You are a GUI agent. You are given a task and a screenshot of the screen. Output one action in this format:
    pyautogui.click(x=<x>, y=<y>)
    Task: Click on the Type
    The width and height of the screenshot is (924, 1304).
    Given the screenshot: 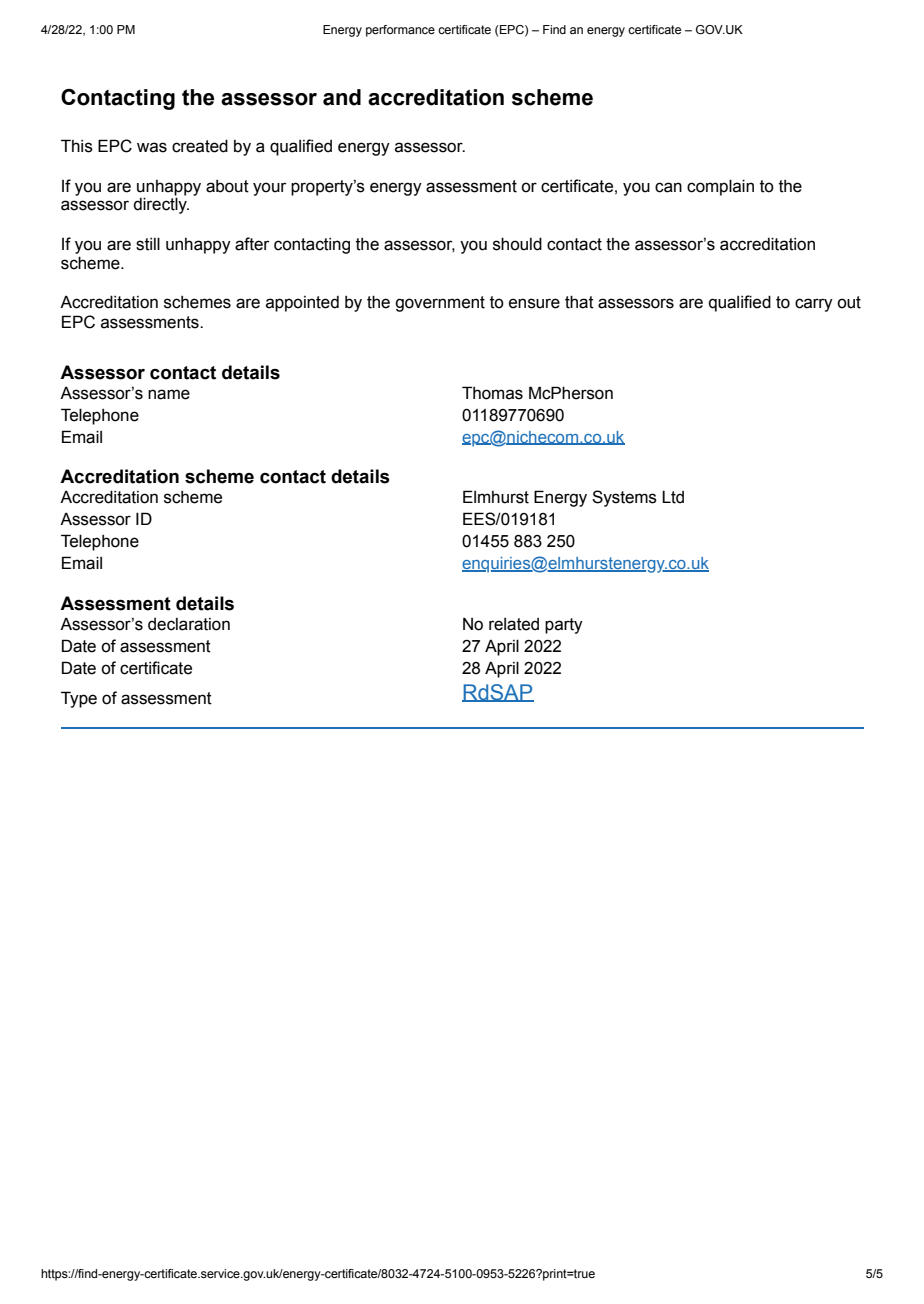 What is the action you would take?
    pyautogui.click(x=79, y=699)
